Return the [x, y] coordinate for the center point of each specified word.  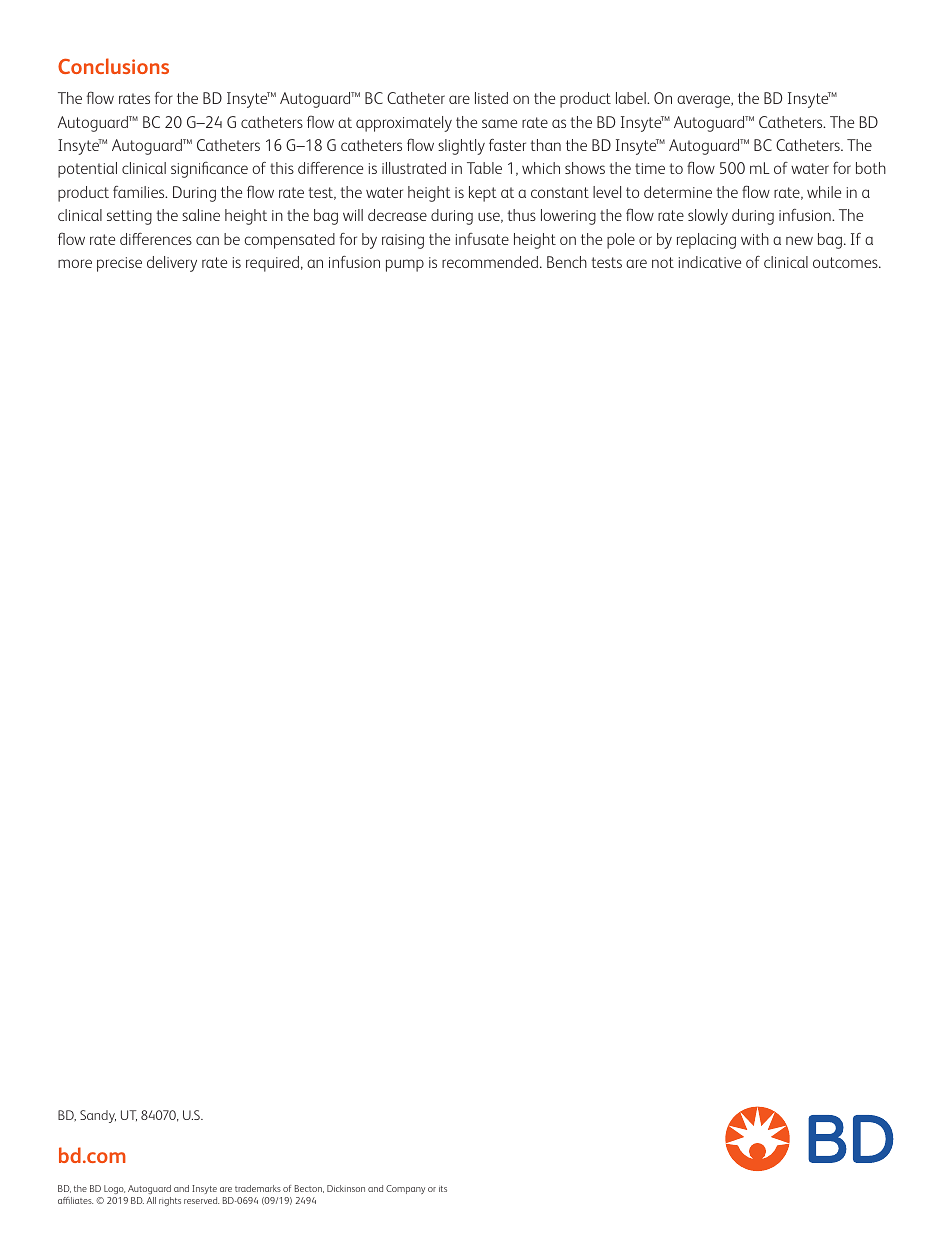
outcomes [846, 262]
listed [491, 98]
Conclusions [113, 66]
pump [405, 265]
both [871, 168]
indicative [710, 262]
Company [405, 1189]
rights [170, 1201]
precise [119, 264]
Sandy [98, 1116]
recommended [491, 262]
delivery [172, 264]
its [443, 1189]
